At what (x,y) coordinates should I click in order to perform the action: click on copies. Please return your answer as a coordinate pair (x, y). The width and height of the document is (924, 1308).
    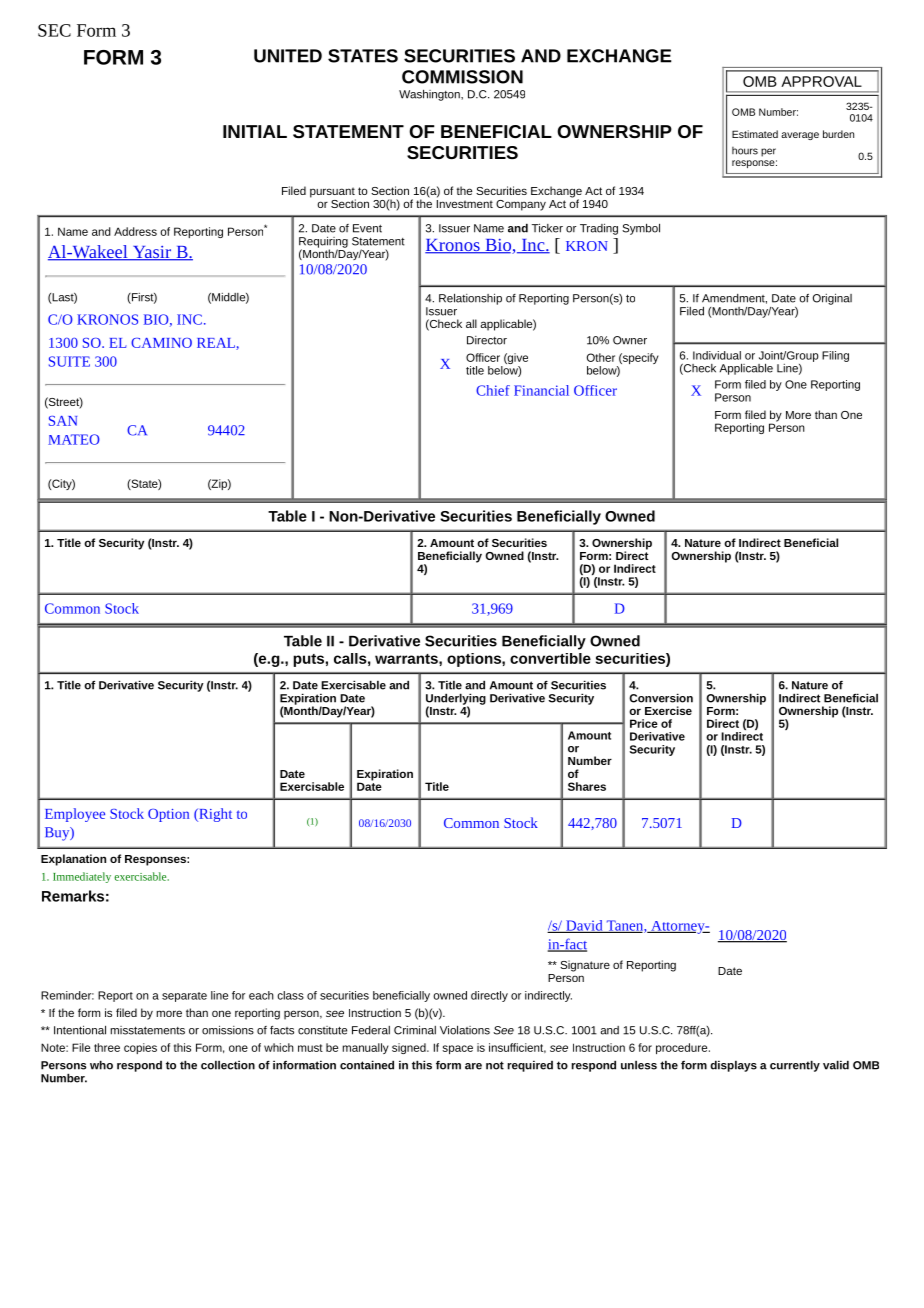
    Looking at the image, I should click on (140, 1048).
